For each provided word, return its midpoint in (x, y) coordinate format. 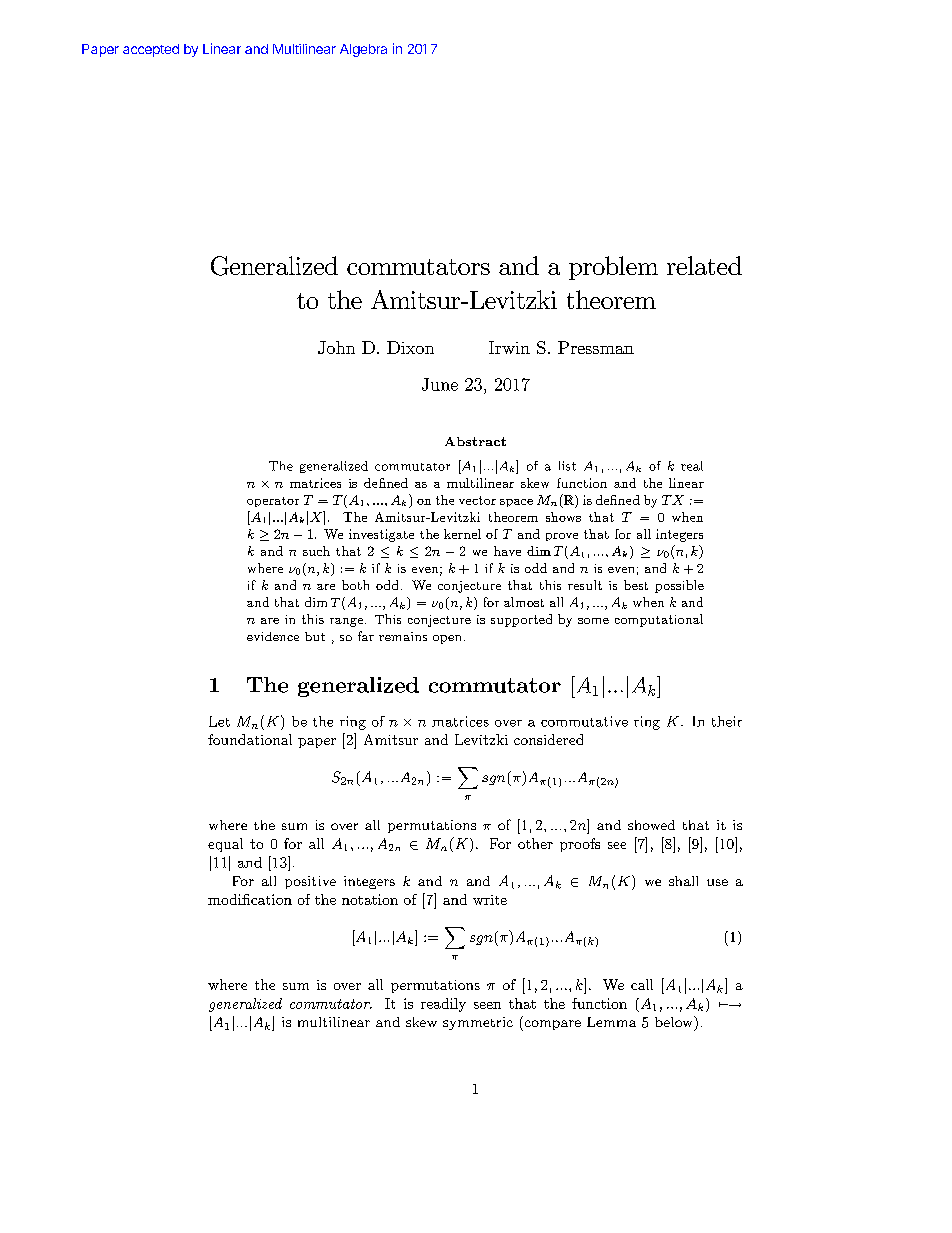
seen (487, 1005)
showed (651, 825)
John (336, 347)
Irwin (509, 347)
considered (548, 739)
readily (443, 1005)
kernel (462, 534)
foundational (250, 739)
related (704, 265)
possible (679, 586)
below (675, 1021)
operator (273, 502)
